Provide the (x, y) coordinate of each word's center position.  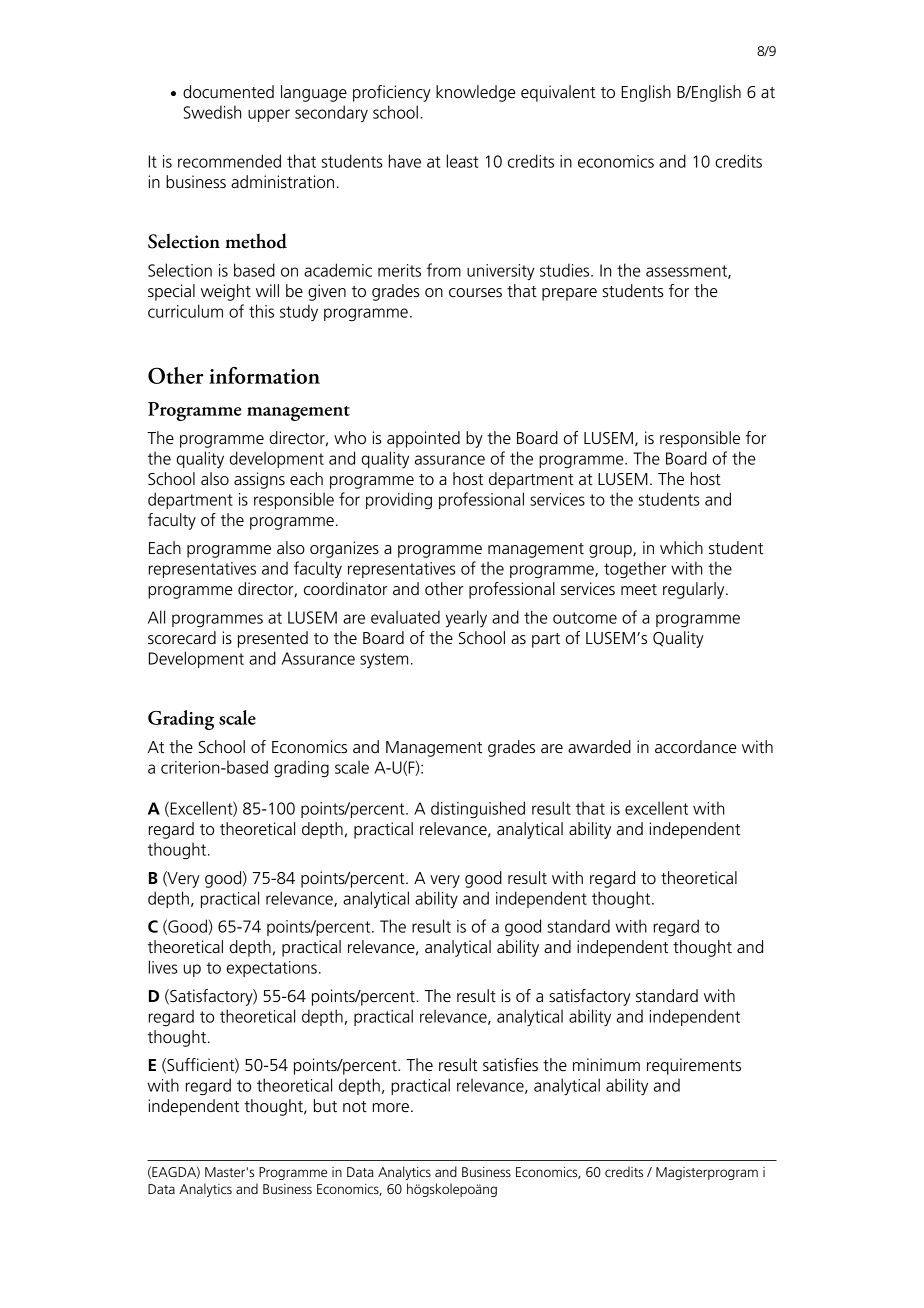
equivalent (558, 93)
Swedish (212, 112)
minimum (606, 1065)
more (391, 1108)
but (325, 1106)
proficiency (392, 93)
